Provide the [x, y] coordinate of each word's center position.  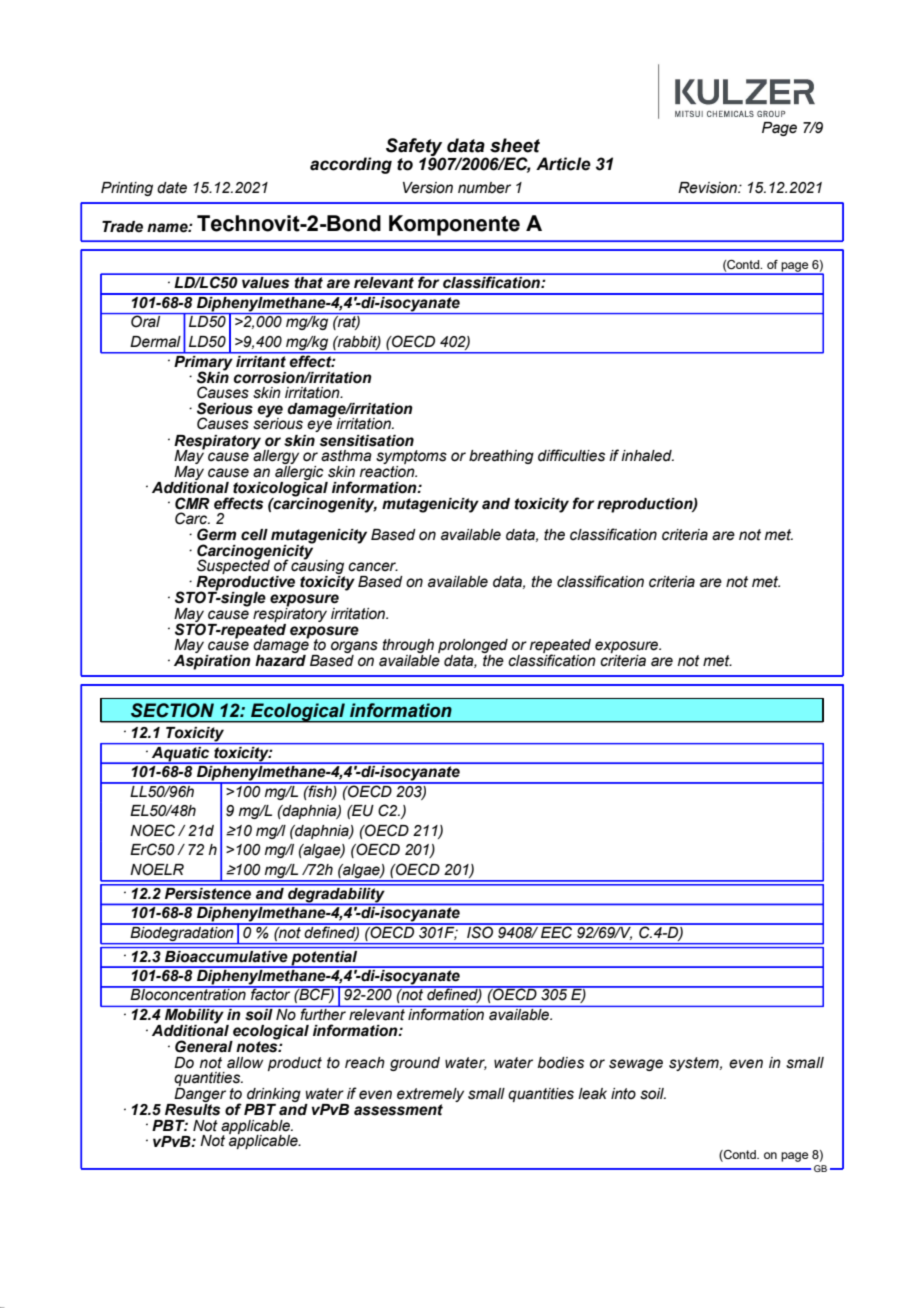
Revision [708, 188]
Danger [199, 1095]
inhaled [647, 456]
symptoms [411, 458]
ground [415, 1064]
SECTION [172, 710]
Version [428, 188]
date [172, 188]
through [408, 647]
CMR [192, 503]
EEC [557, 931]
